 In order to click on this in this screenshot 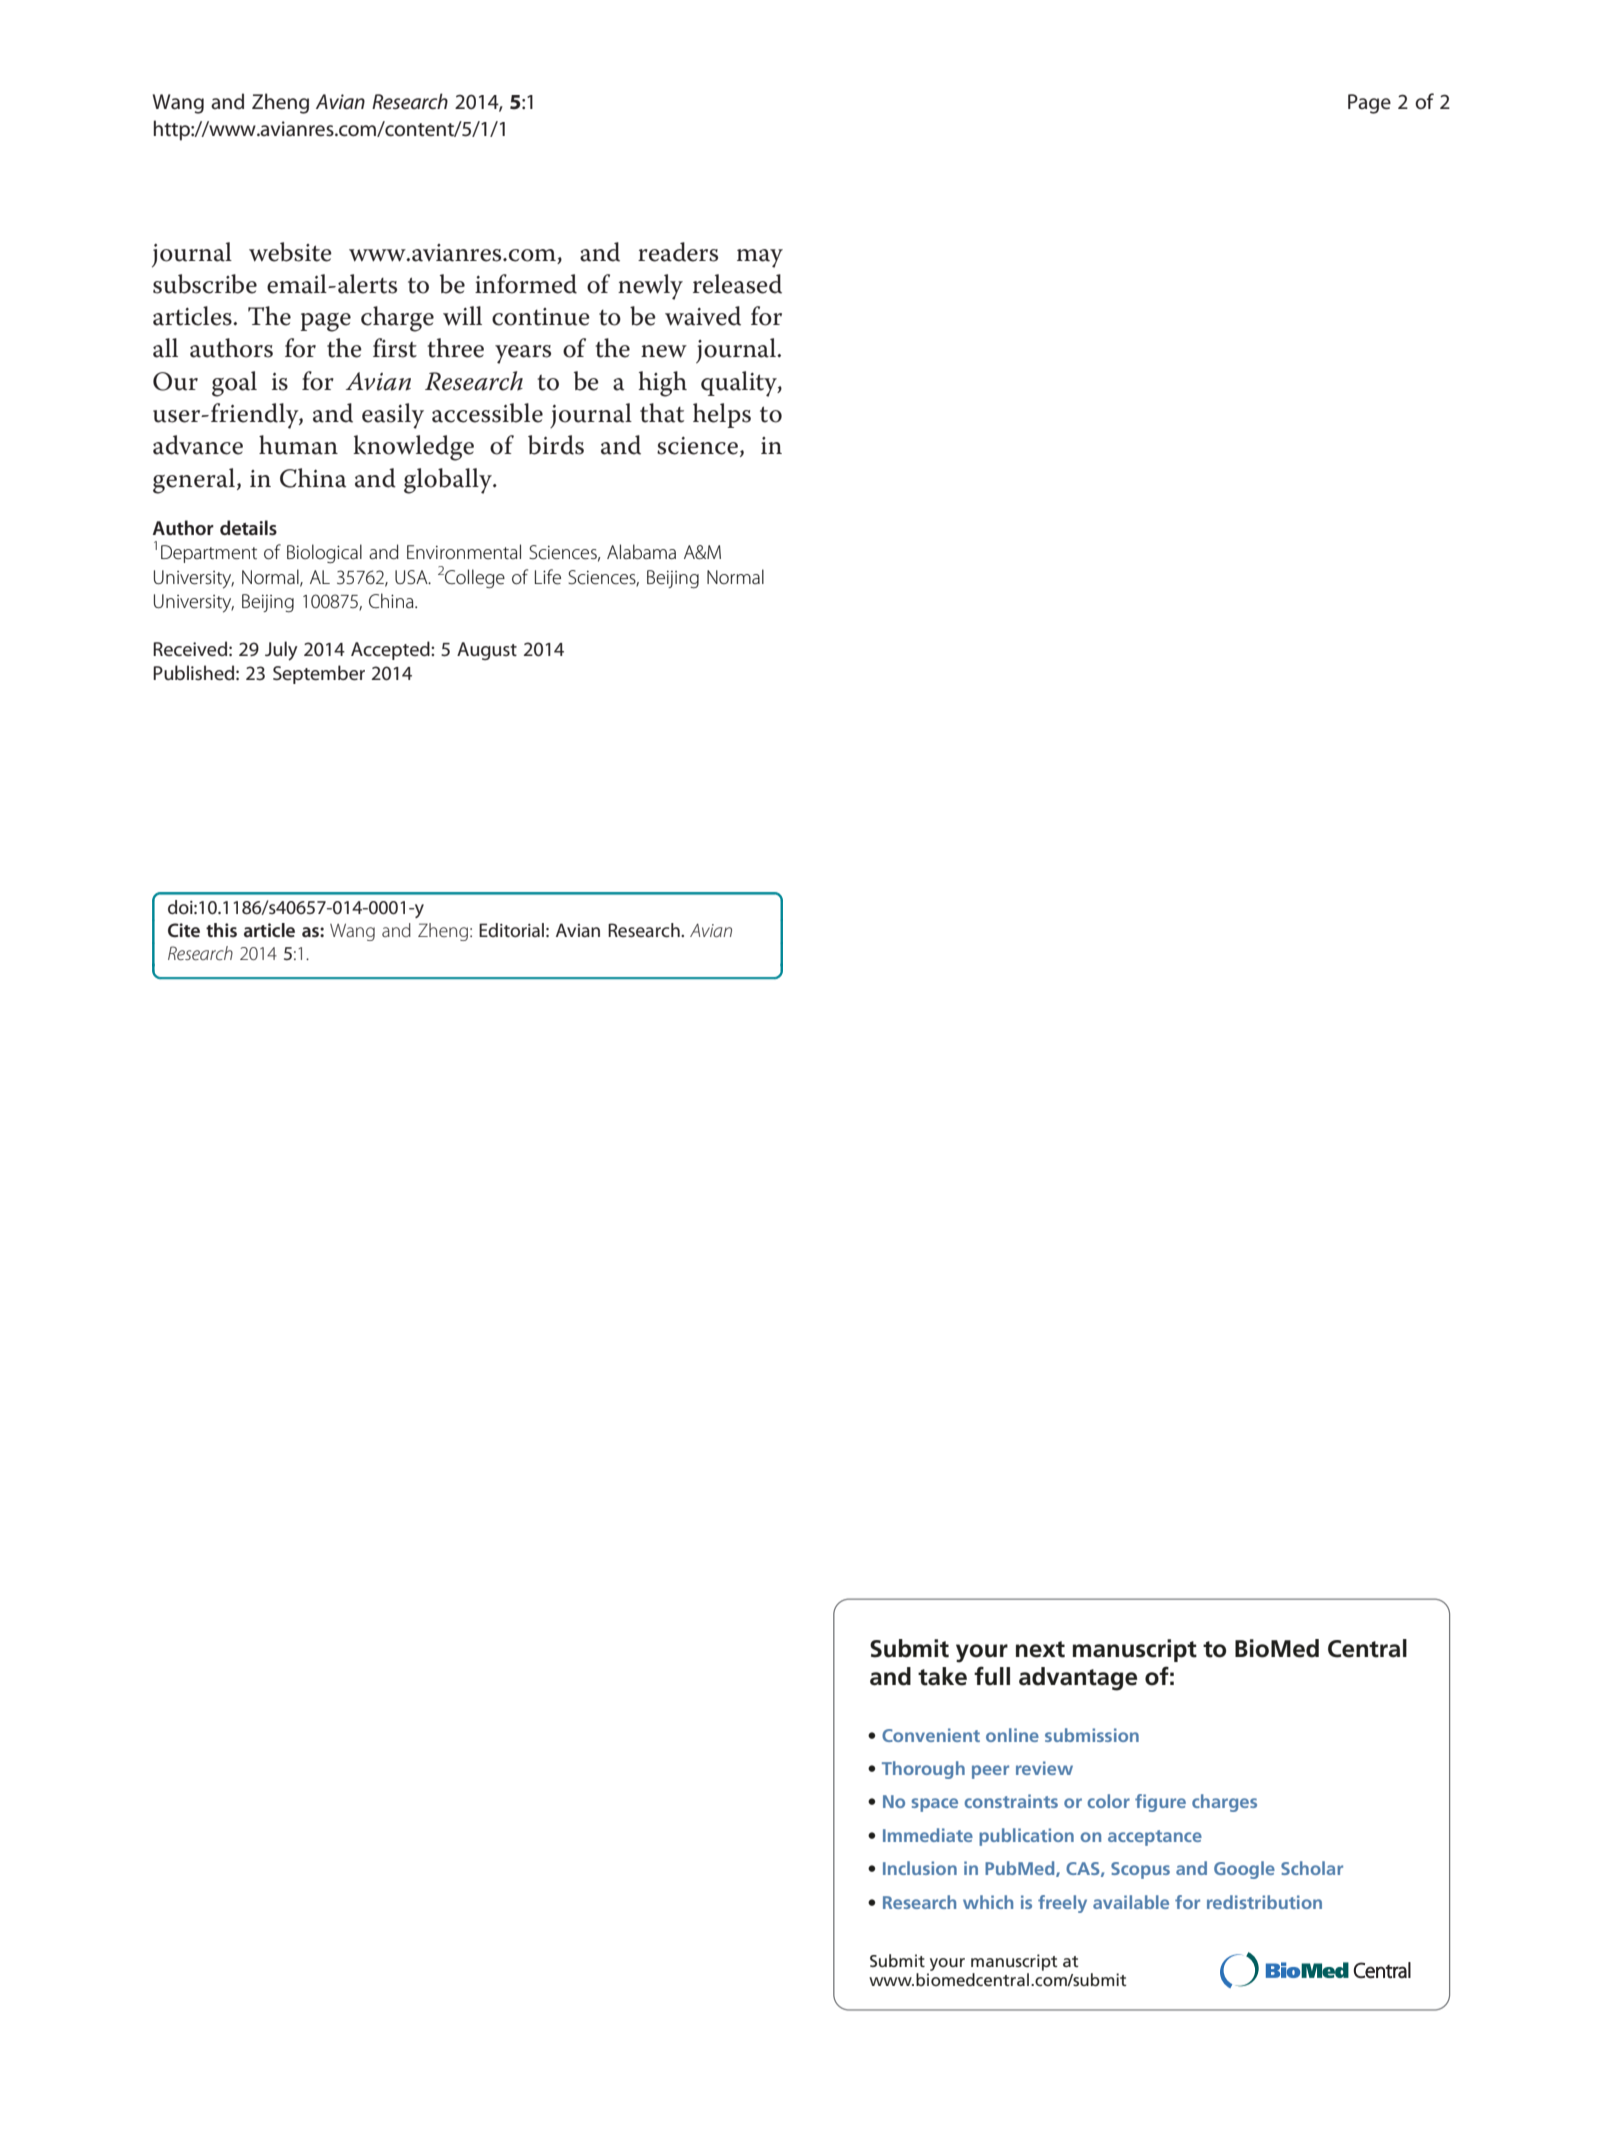, I will do `click(221, 930)`.
